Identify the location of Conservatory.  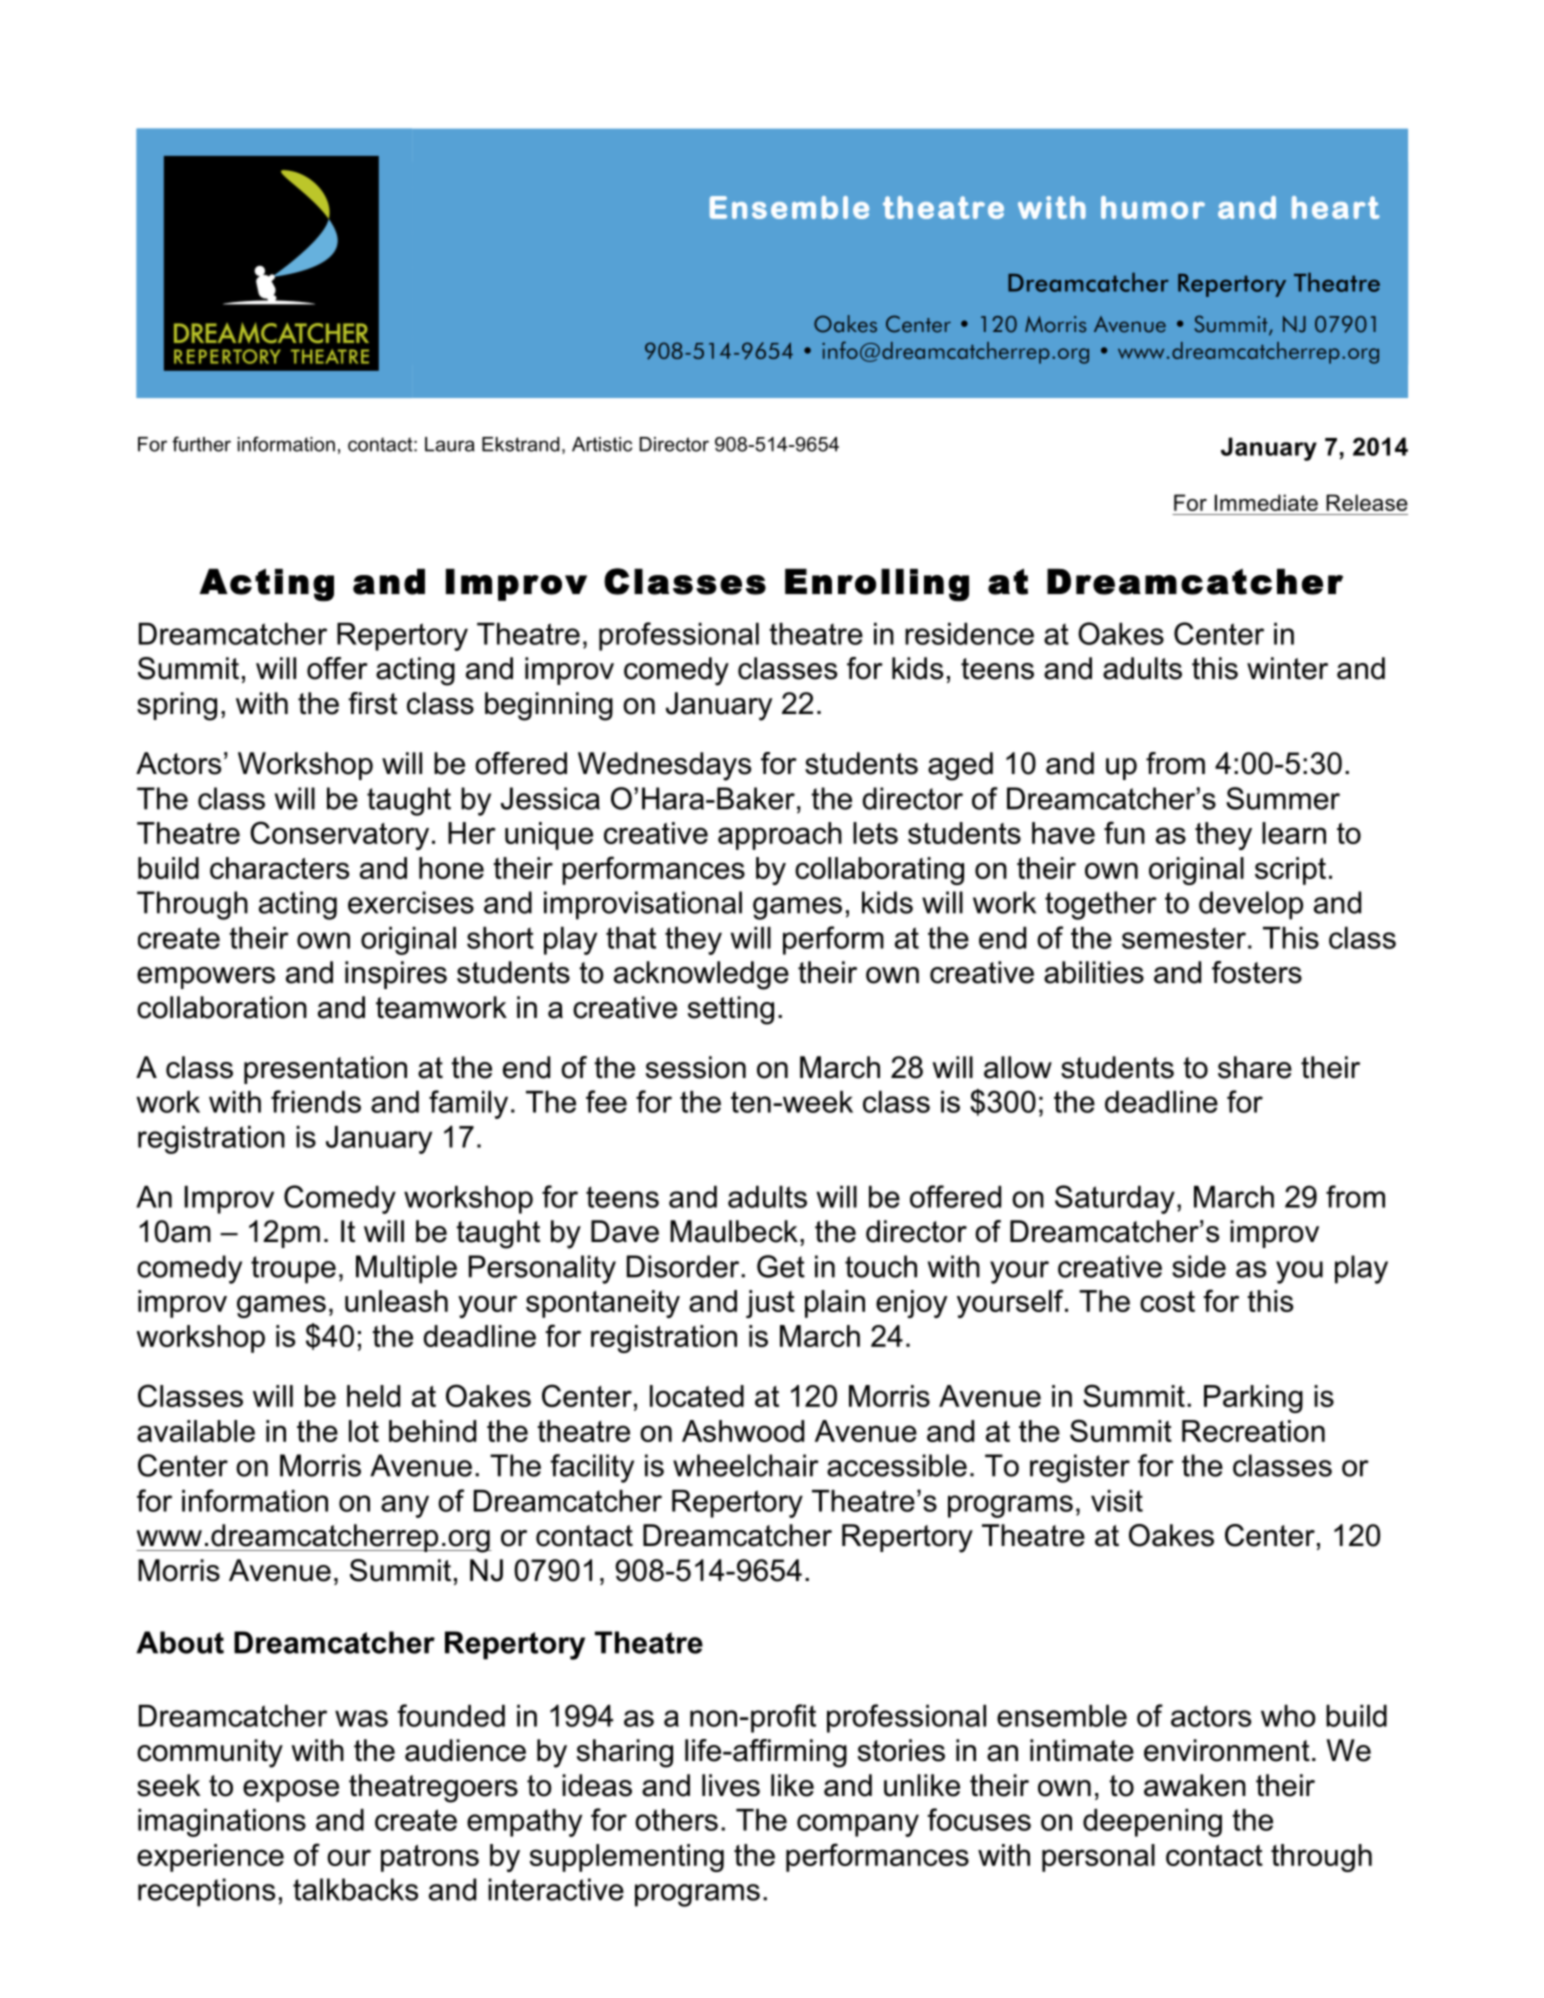
(339, 835).
